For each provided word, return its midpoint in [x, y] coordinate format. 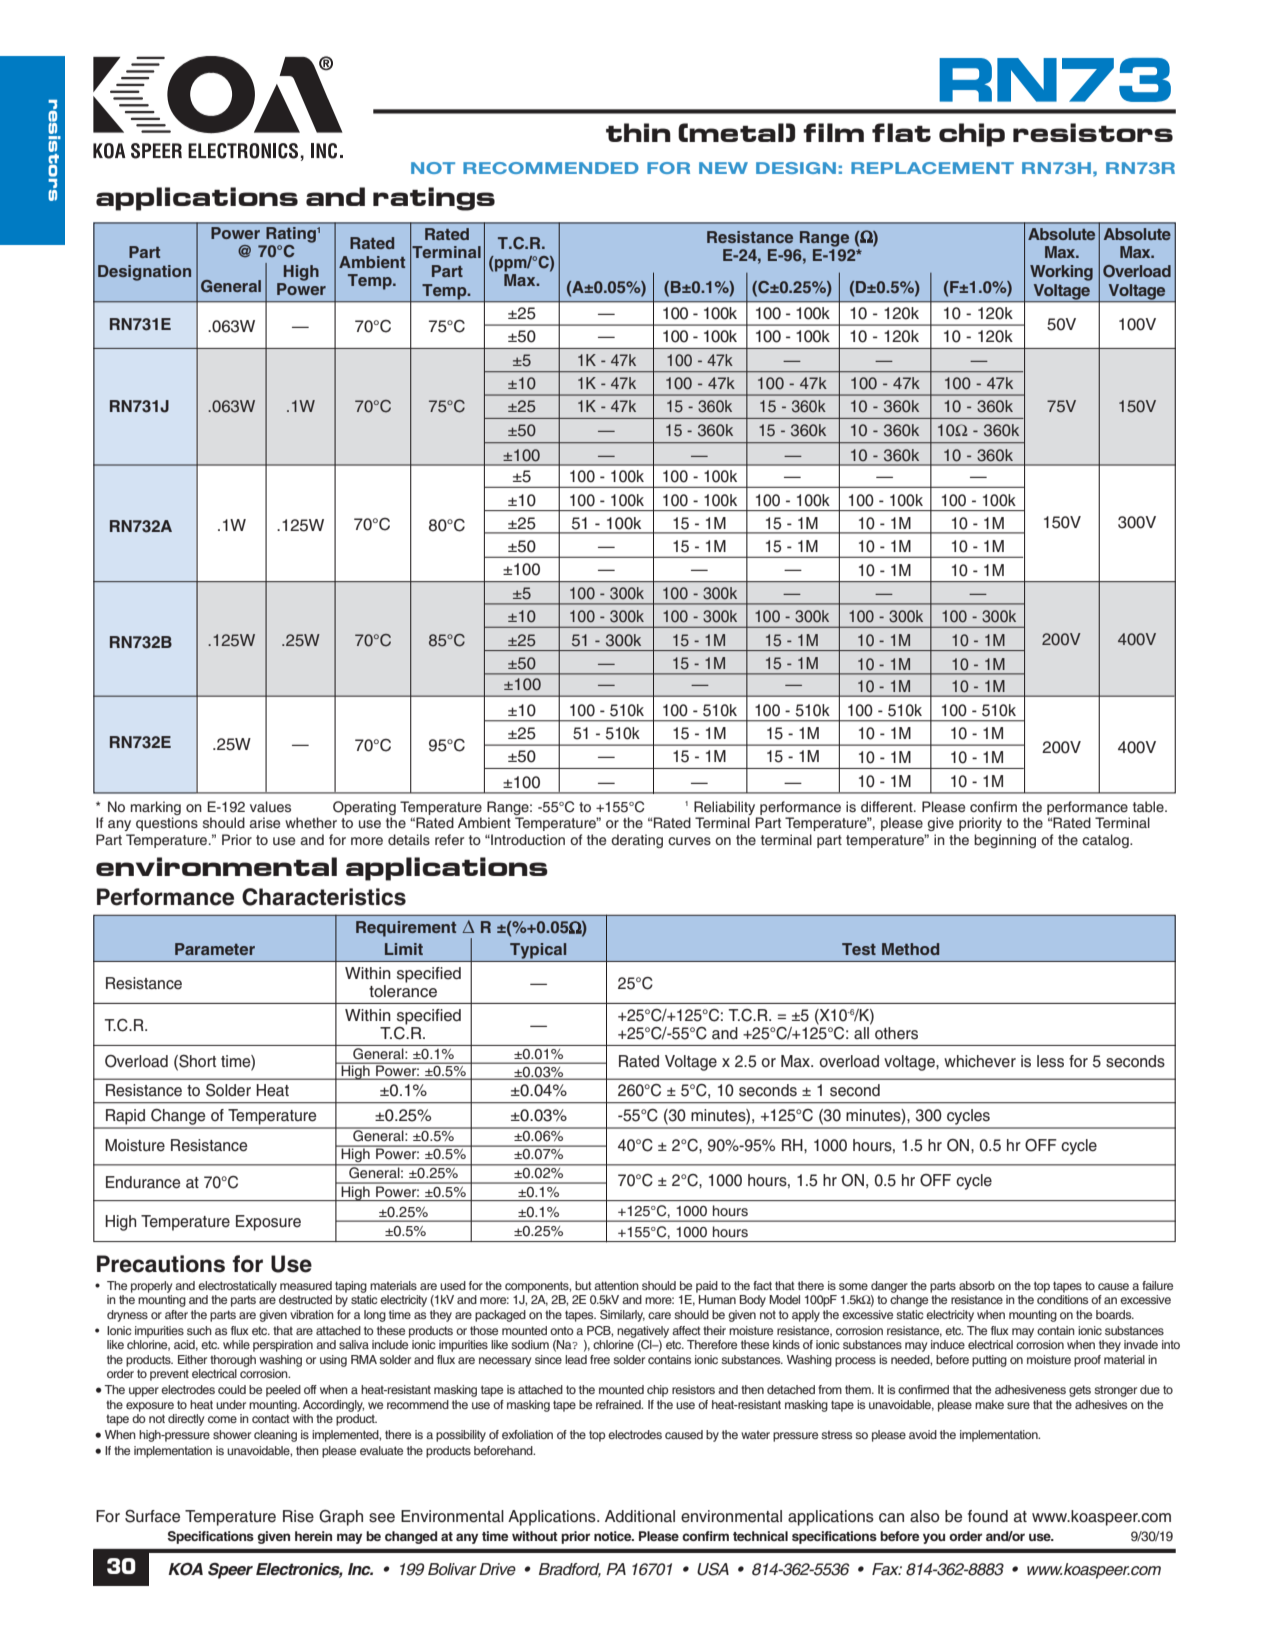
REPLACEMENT [932, 168]
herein [313, 1536]
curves [689, 841]
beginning [1005, 841]
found [988, 1516]
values [270, 807]
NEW [723, 168]
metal [736, 132]
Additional [640, 1516]
